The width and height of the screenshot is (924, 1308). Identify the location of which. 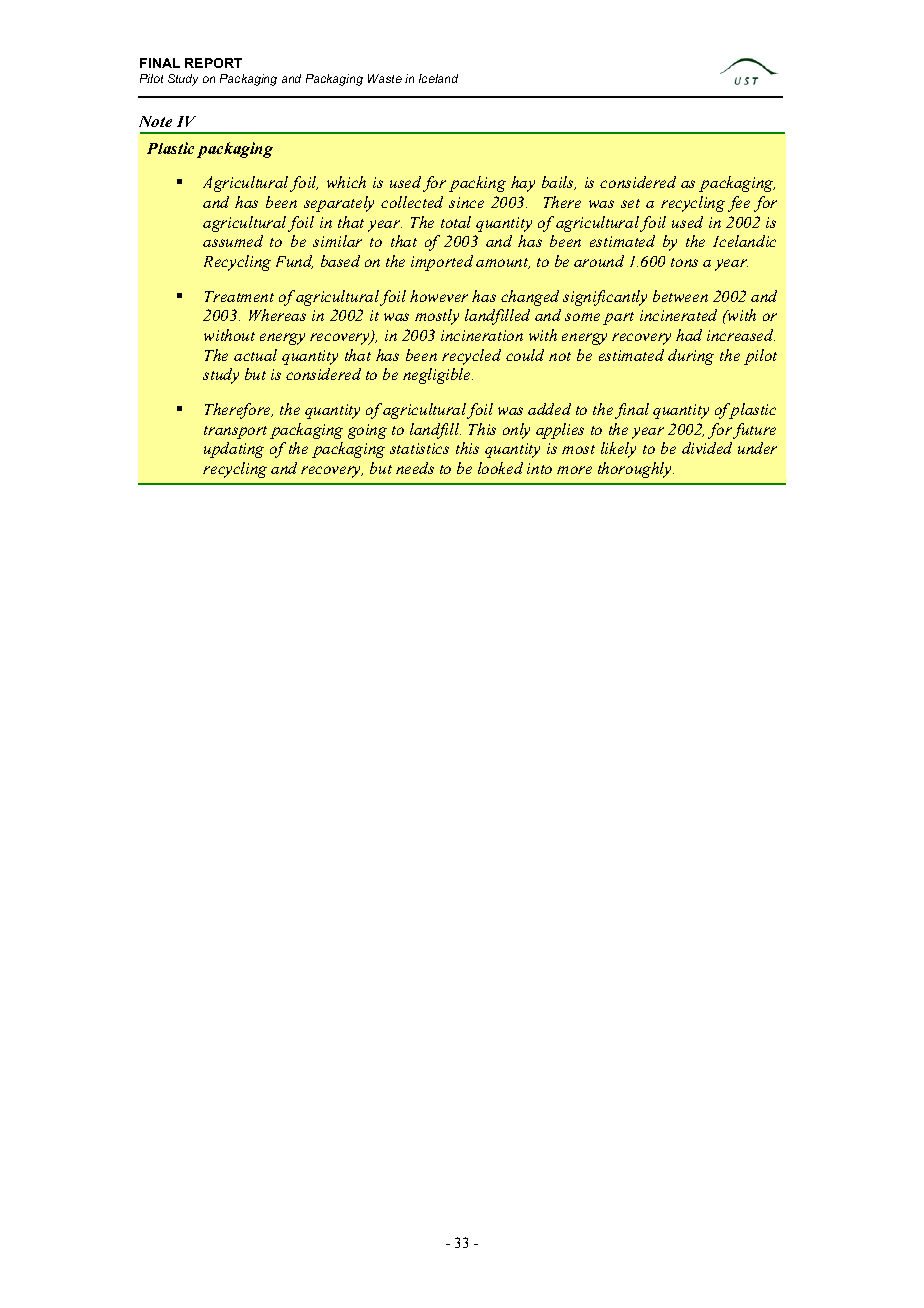
(346, 182).
